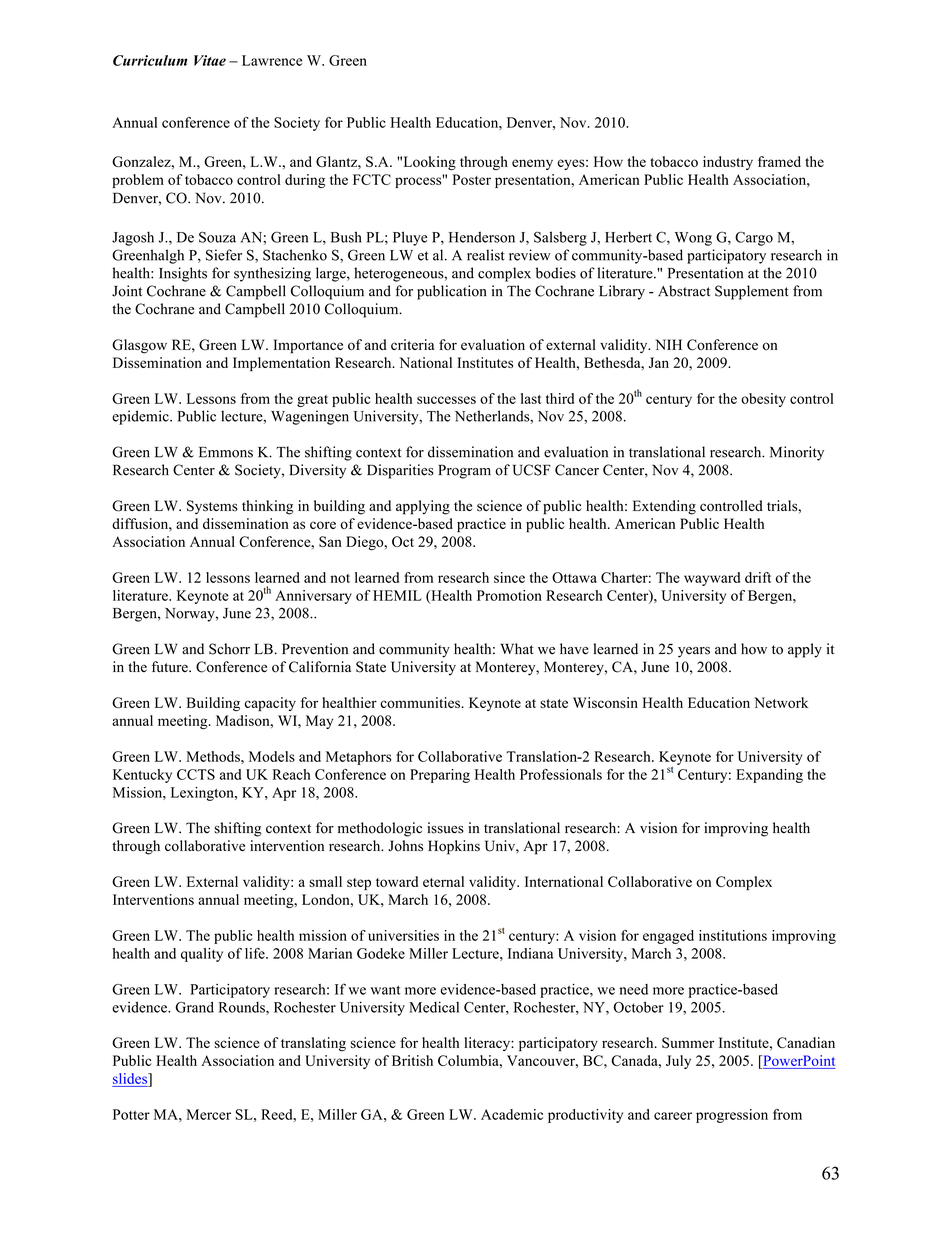  What do you see at coordinates (226, 452) in the image?
I see `Emmons` at bounding box center [226, 452].
